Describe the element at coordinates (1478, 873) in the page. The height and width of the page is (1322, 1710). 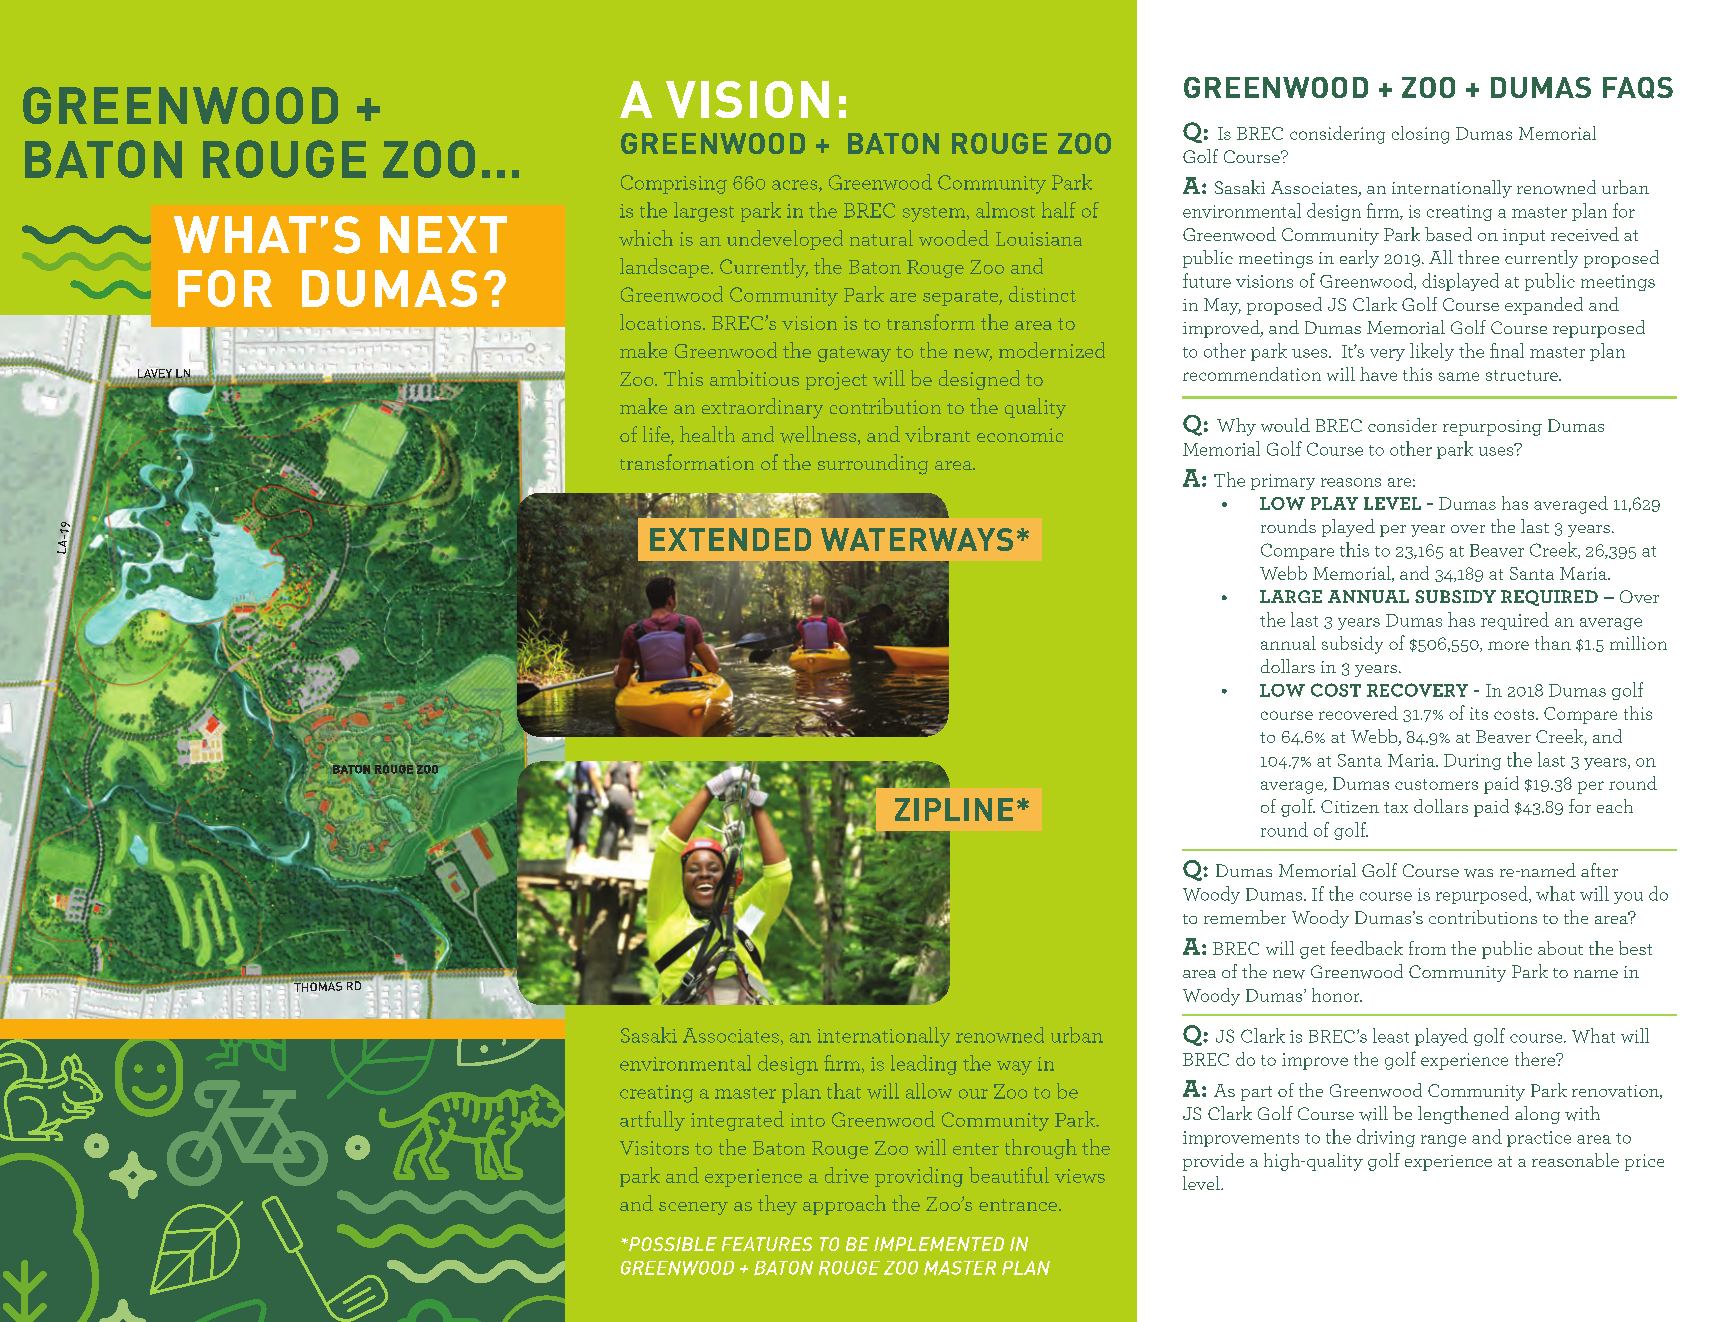
I see `was` at that location.
